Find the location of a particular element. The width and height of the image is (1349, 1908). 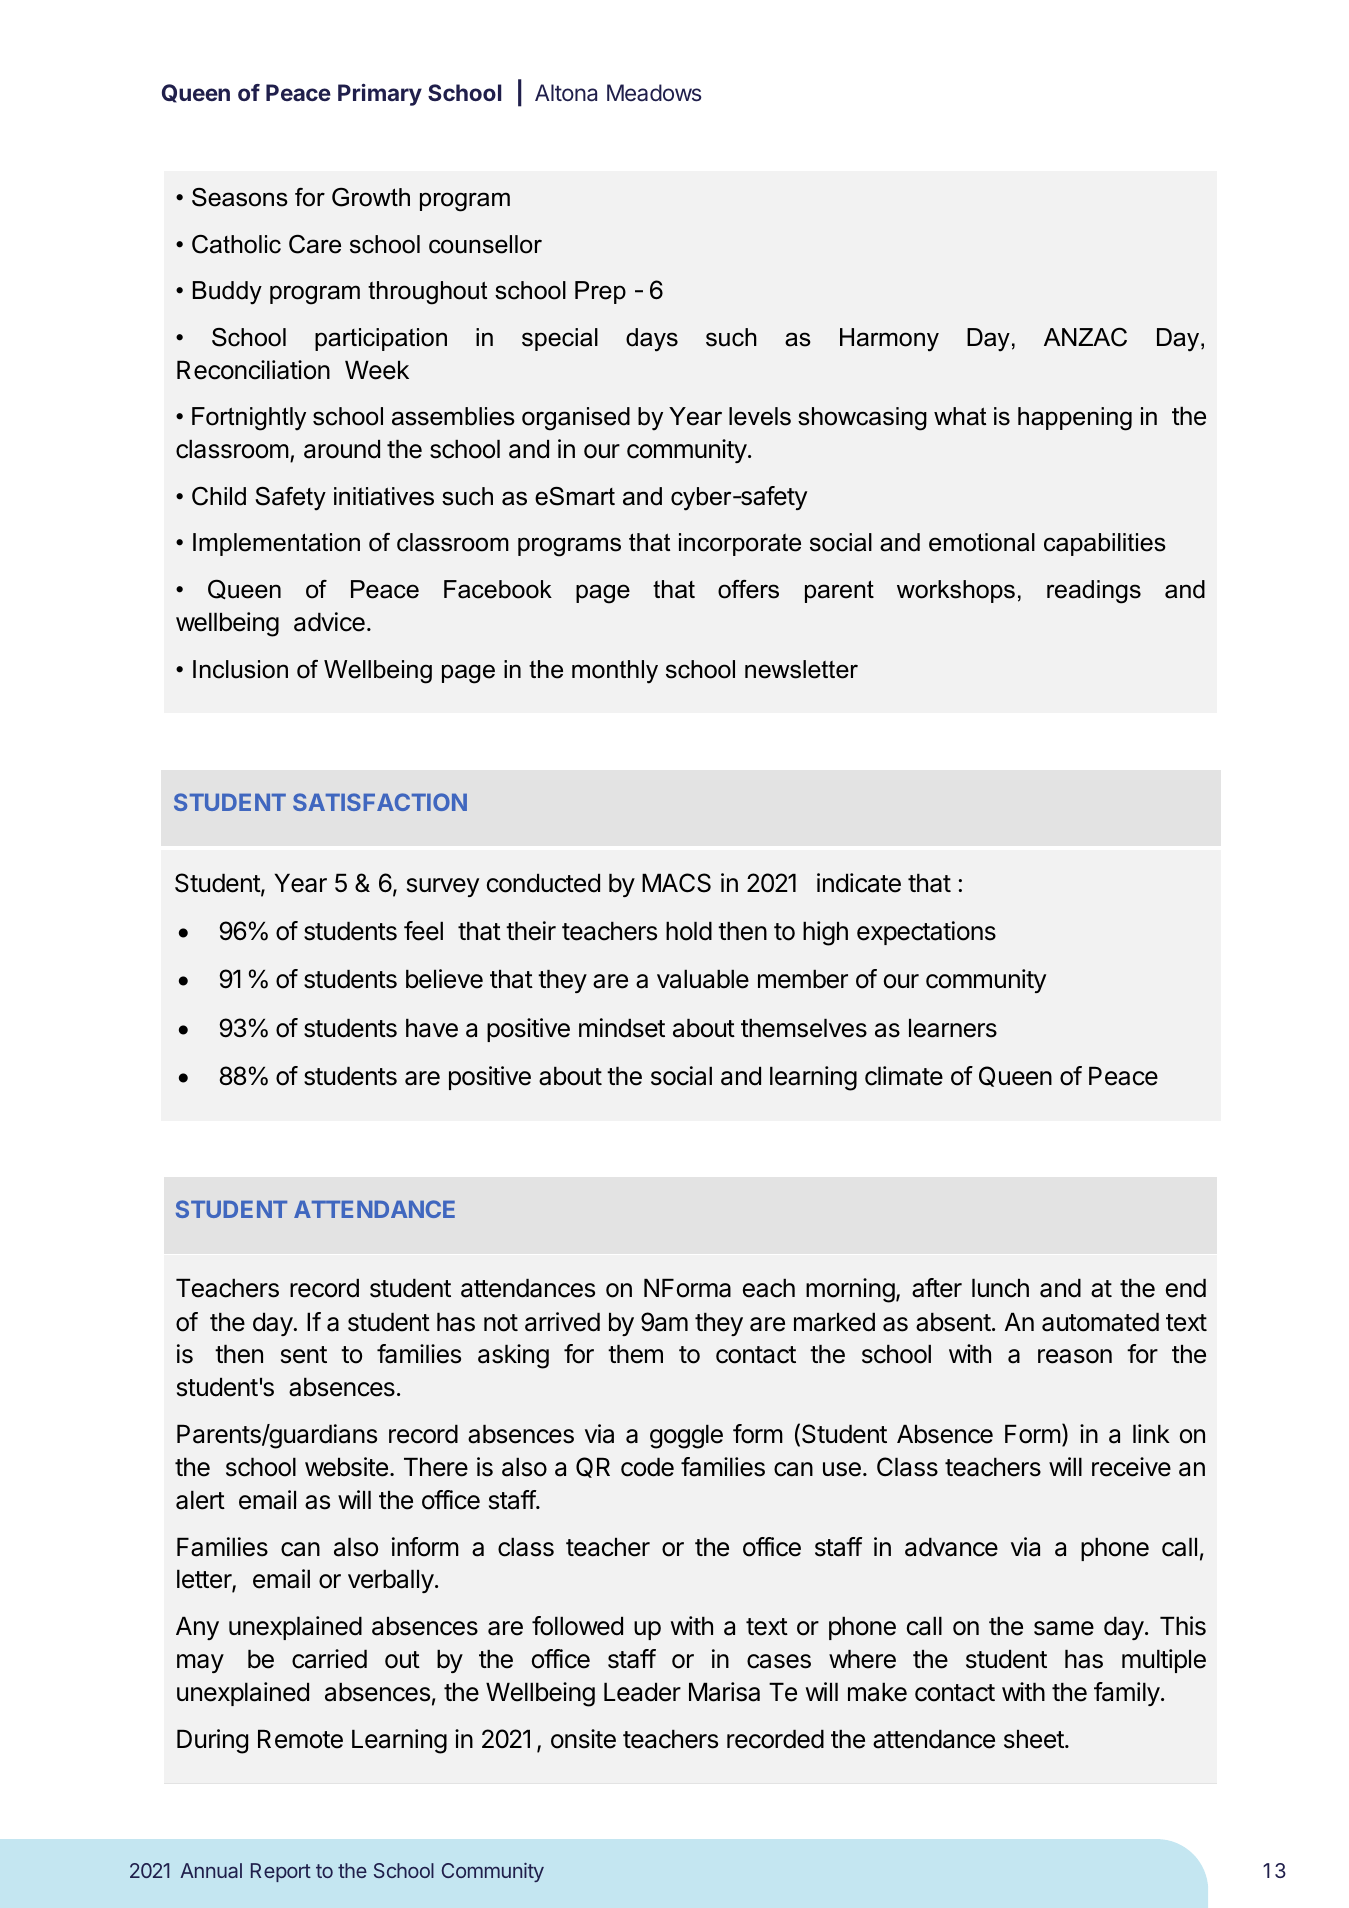

sheet is located at coordinates (1035, 1739).
